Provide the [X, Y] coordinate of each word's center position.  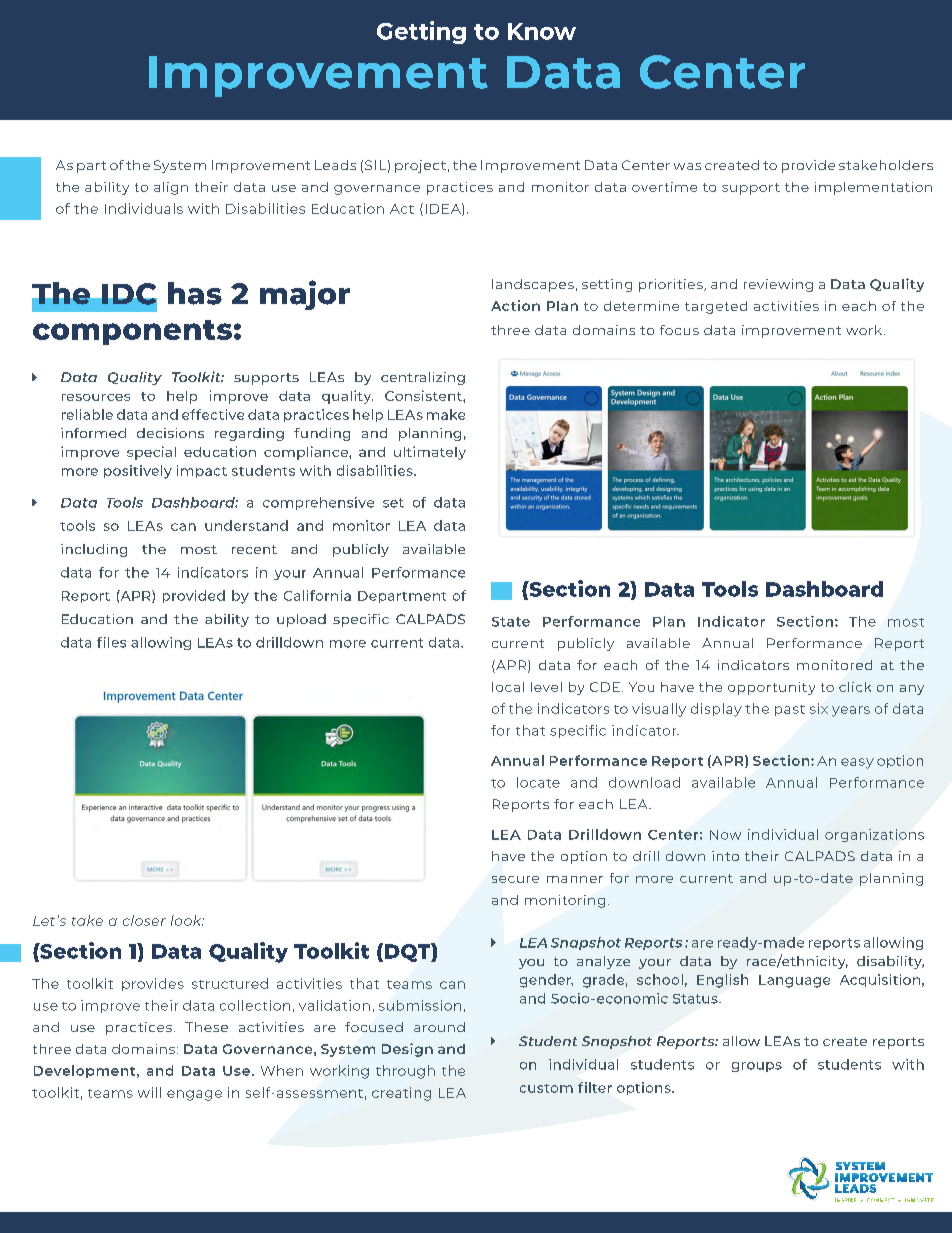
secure [515, 879]
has [195, 293]
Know [542, 31]
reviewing [778, 285]
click [855, 687]
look [187, 920]
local [508, 687]
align [171, 188]
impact [202, 471]
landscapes [533, 285]
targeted [716, 307]
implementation [873, 188]
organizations [874, 835]
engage [194, 1095]
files [111, 642]
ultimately [430, 453]
